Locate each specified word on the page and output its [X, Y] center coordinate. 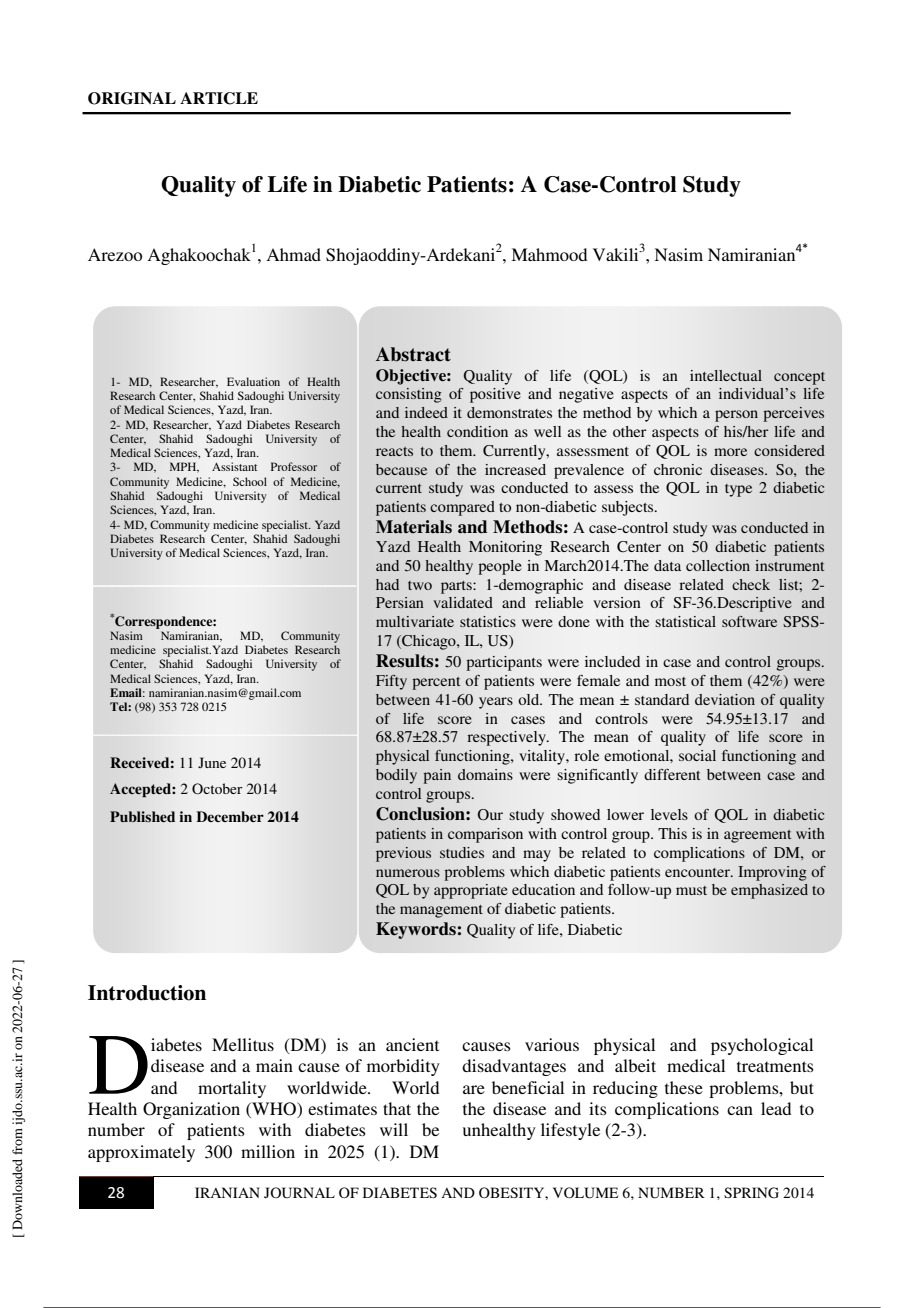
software [749, 621]
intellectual [726, 375]
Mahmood [549, 254]
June [212, 762]
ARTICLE [219, 98]
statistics [488, 621]
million [268, 1151]
